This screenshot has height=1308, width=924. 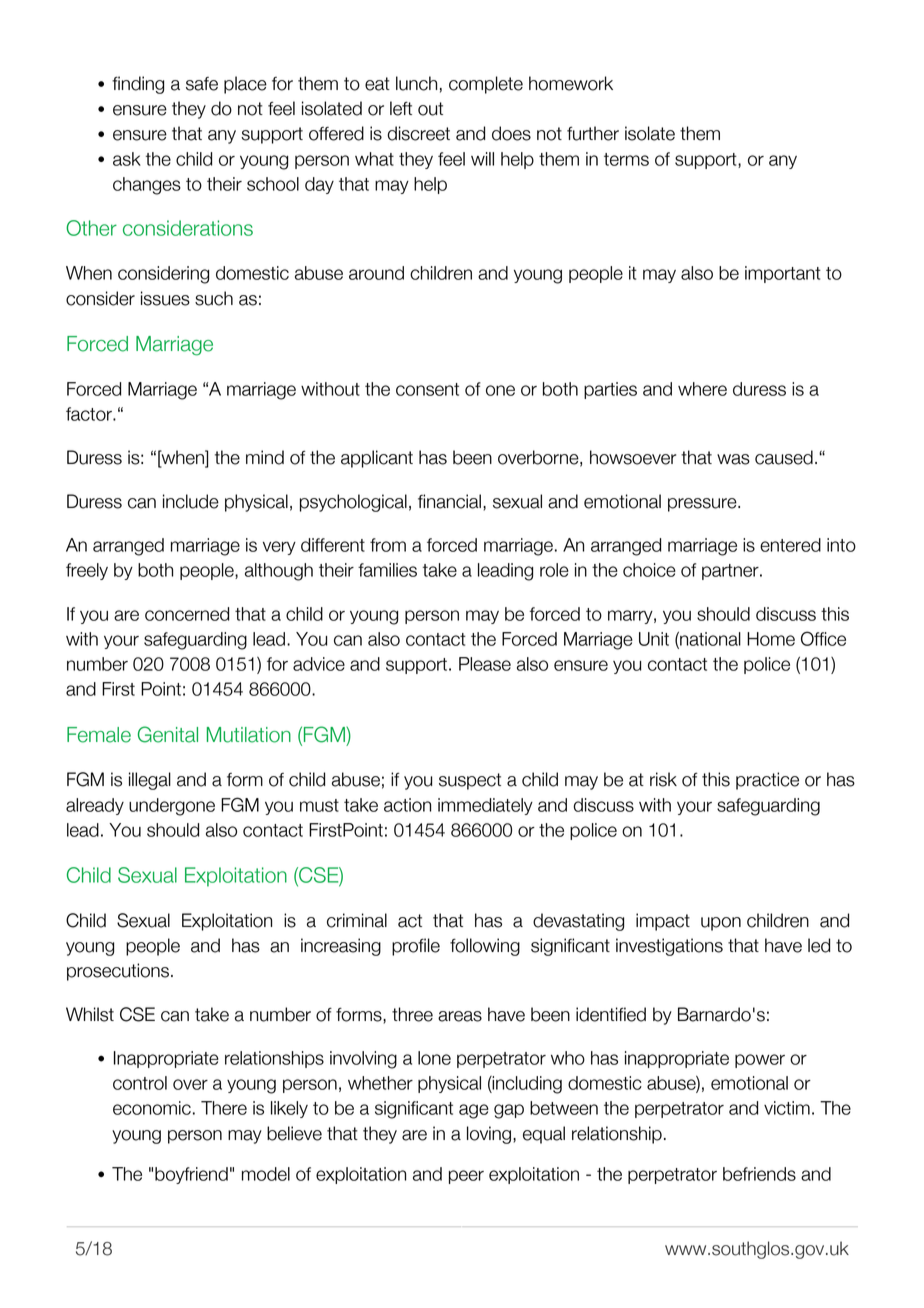 What do you see at coordinates (626, 159) in the screenshot?
I see `terms` at bounding box center [626, 159].
